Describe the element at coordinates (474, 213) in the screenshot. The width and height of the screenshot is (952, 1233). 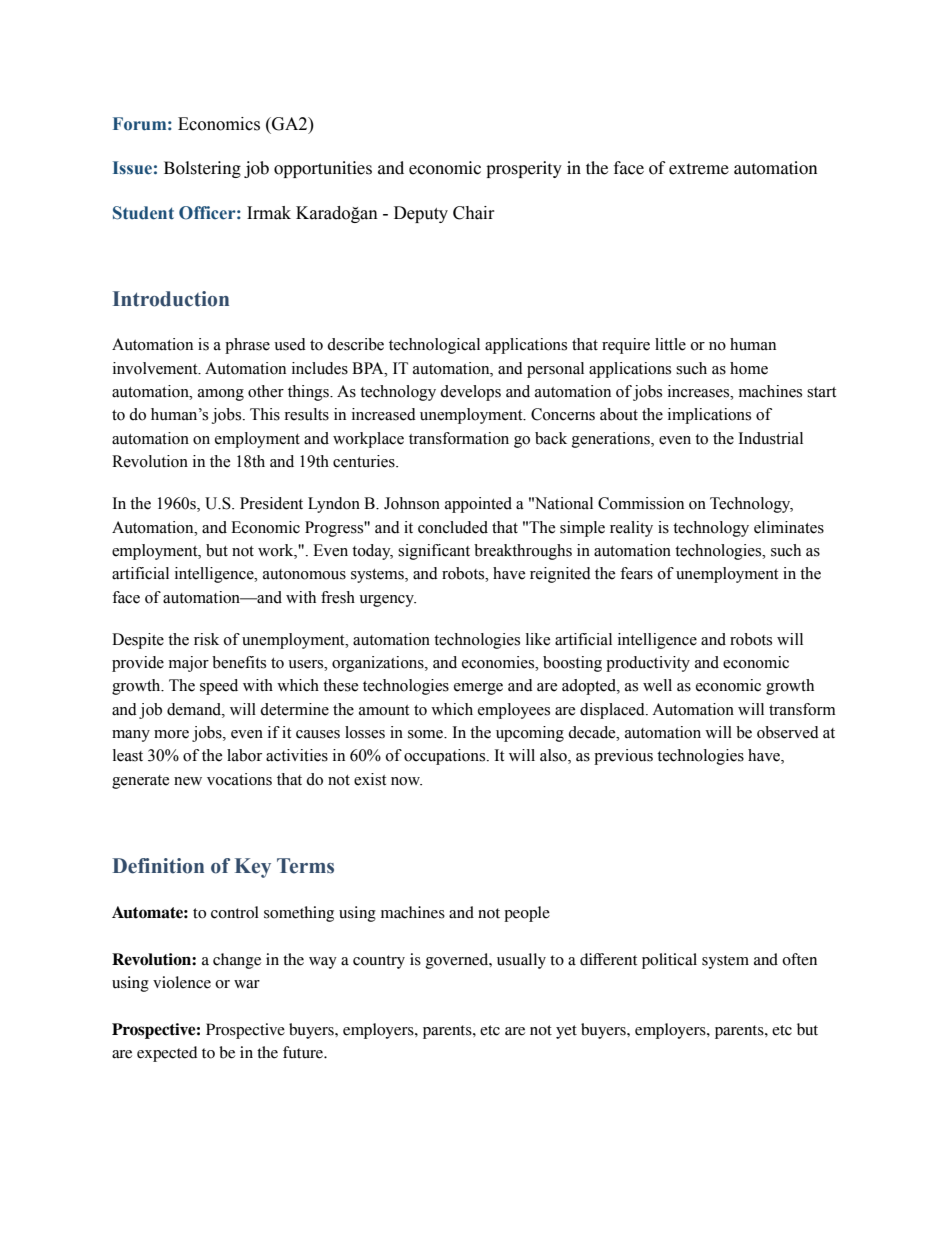
I see `Chair` at that location.
